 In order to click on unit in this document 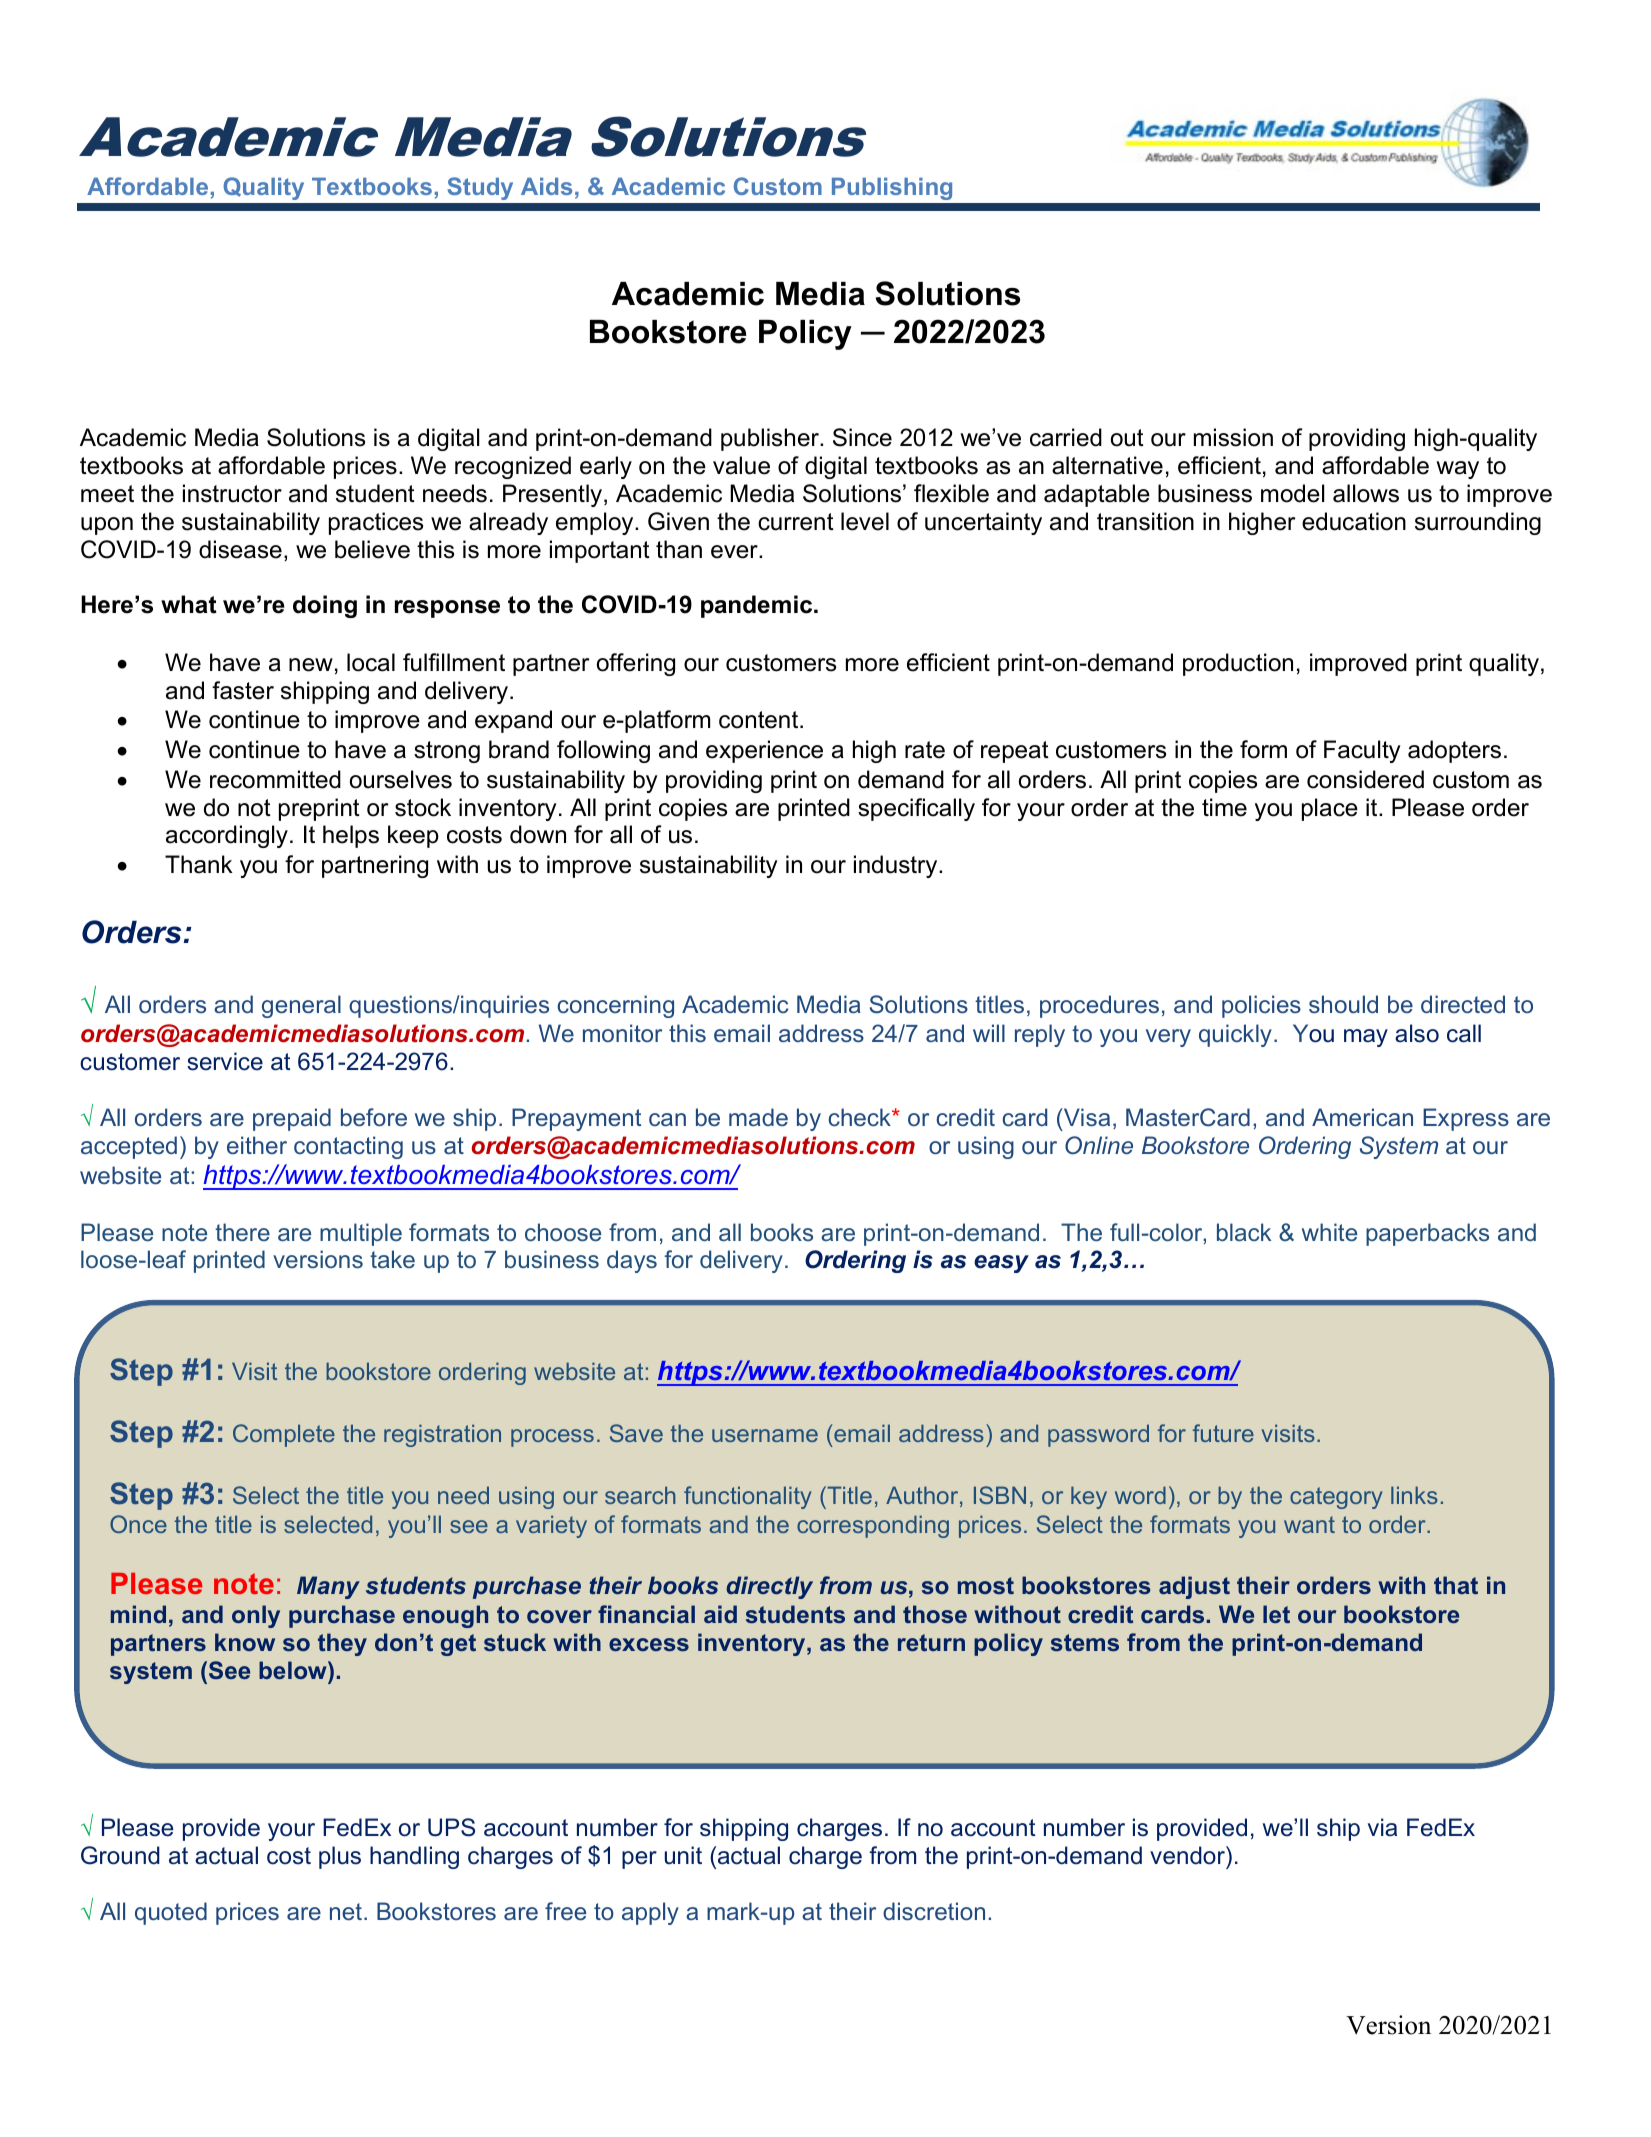, I will do `click(683, 1855)`.
